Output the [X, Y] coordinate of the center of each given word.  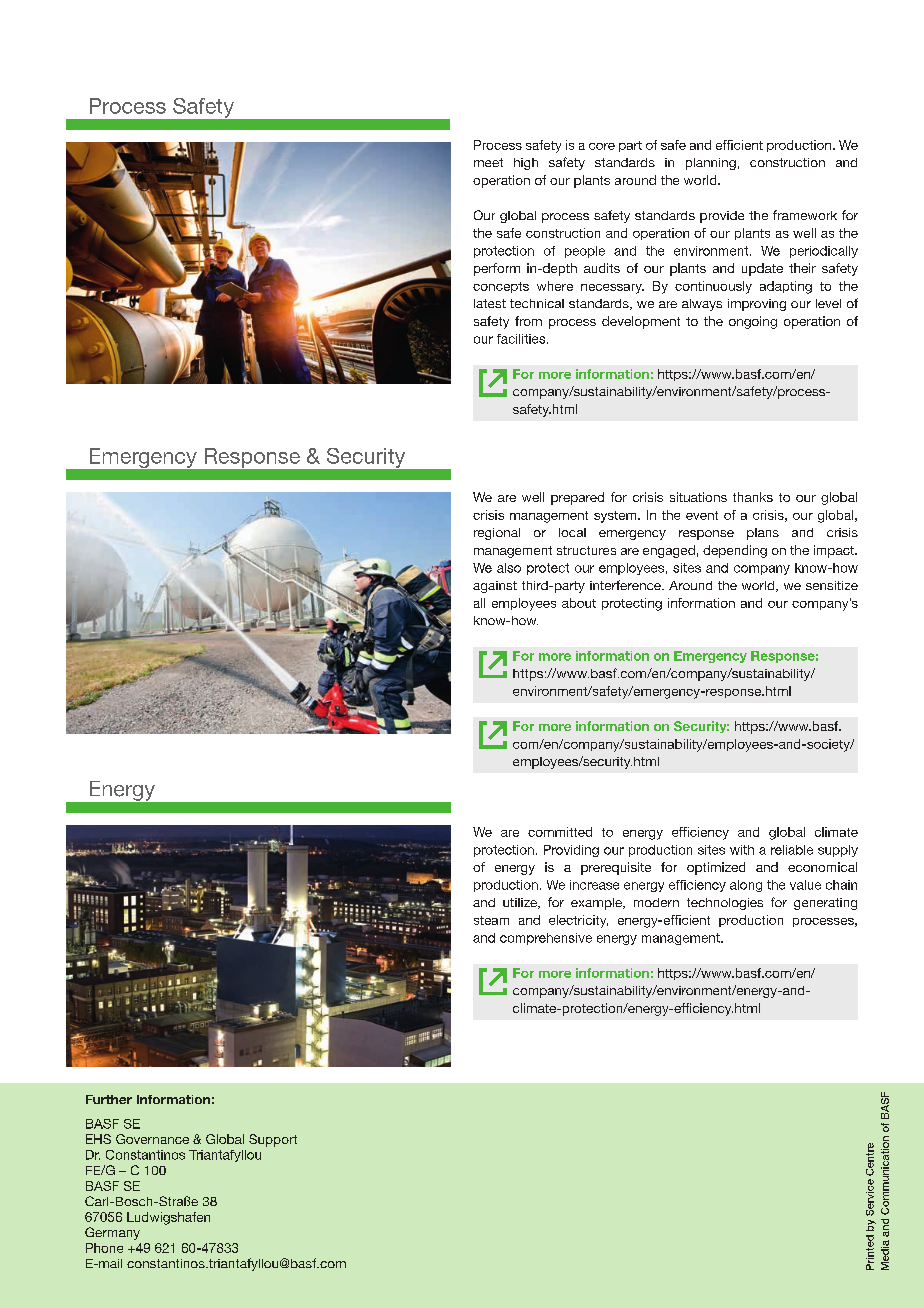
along [746, 886]
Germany [112, 1233]
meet [488, 162]
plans [763, 534]
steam [491, 920]
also [509, 568]
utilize [521, 903]
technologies [725, 904]
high [526, 164]
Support [273, 1140]
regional [497, 534]
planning [711, 164]
